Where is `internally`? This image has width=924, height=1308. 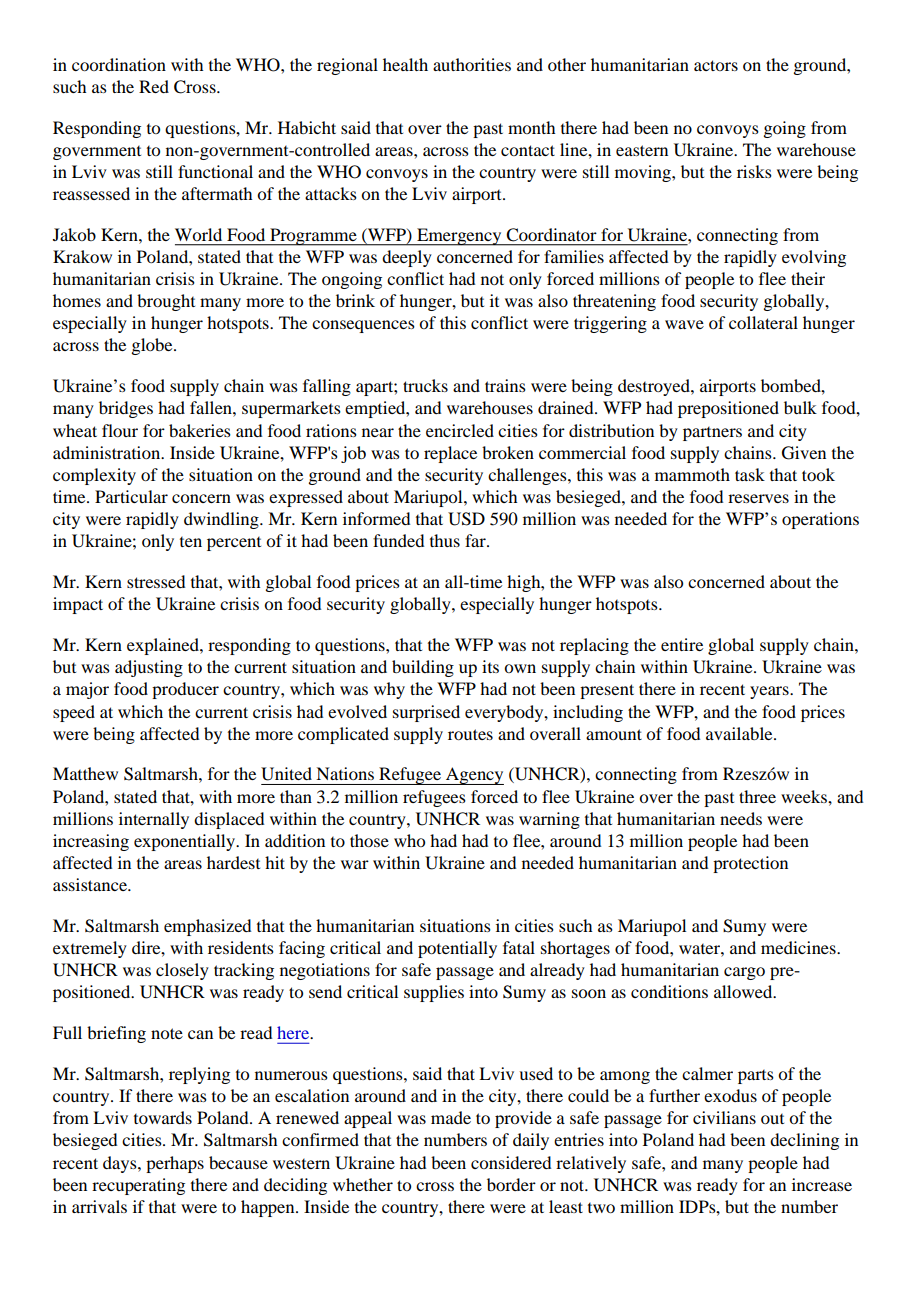 internally is located at coordinates (154, 820).
